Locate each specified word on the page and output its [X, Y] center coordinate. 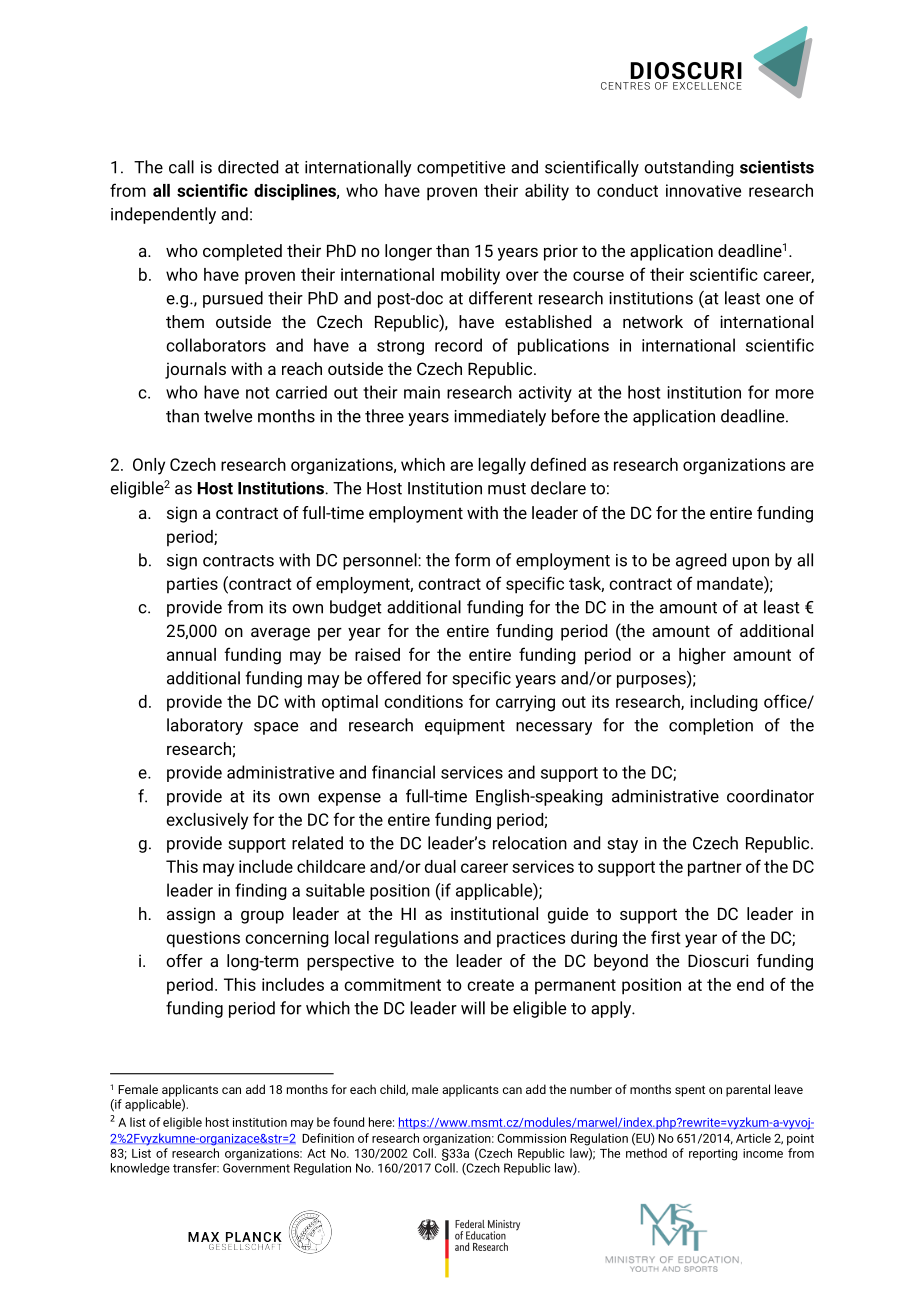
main [422, 392]
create [490, 985]
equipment [465, 727]
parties [192, 585]
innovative [703, 190]
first [666, 937]
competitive [461, 169]
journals [195, 370]
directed [248, 167]
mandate [731, 583]
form [472, 560]
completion [711, 726]
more [795, 394]
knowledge [140, 1169]
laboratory [205, 726]
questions [203, 939]
